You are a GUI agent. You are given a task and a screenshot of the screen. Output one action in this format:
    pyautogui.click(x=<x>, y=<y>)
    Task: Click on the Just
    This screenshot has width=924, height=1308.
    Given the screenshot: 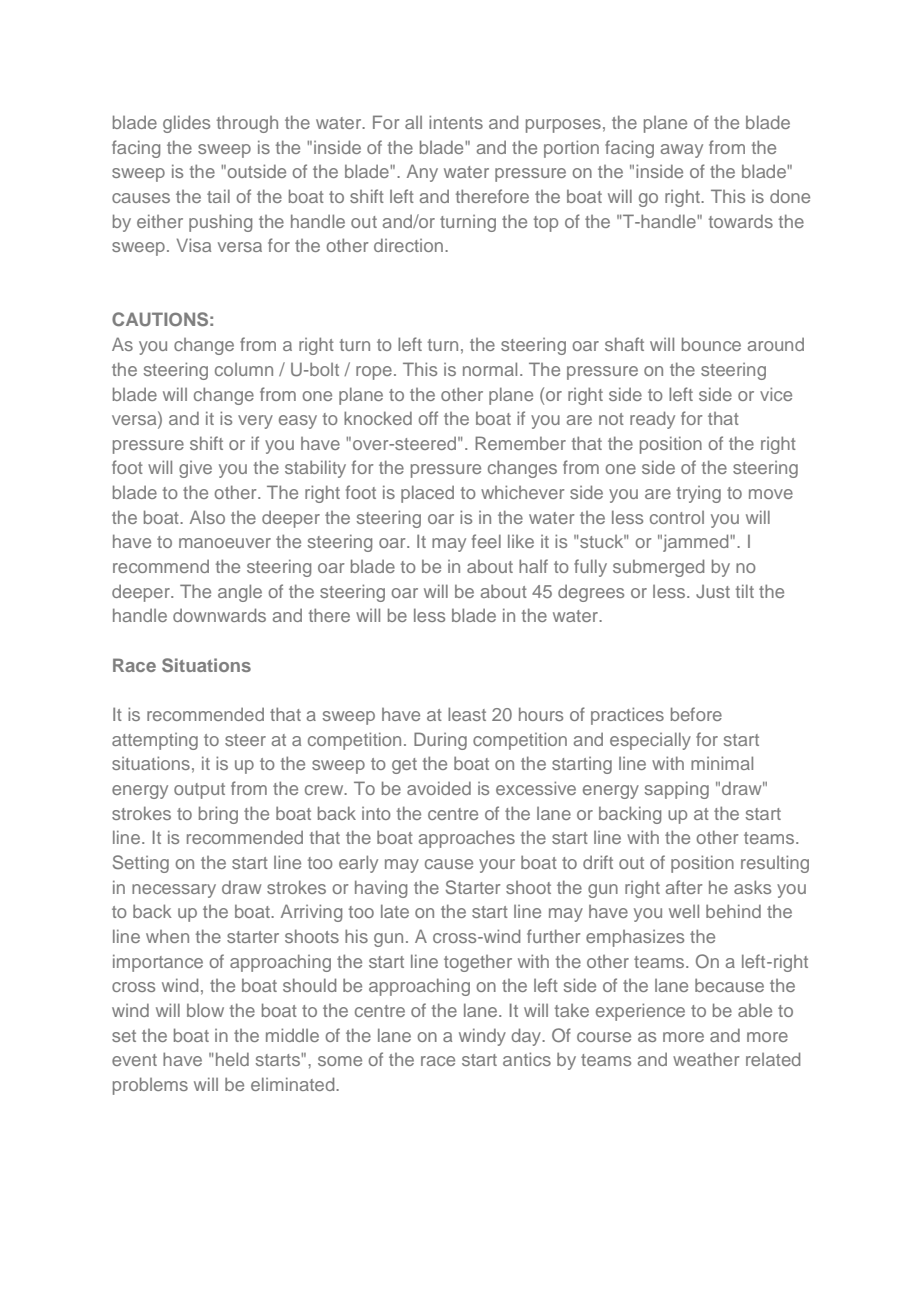 What is the action you would take?
    pyautogui.click(x=713, y=591)
